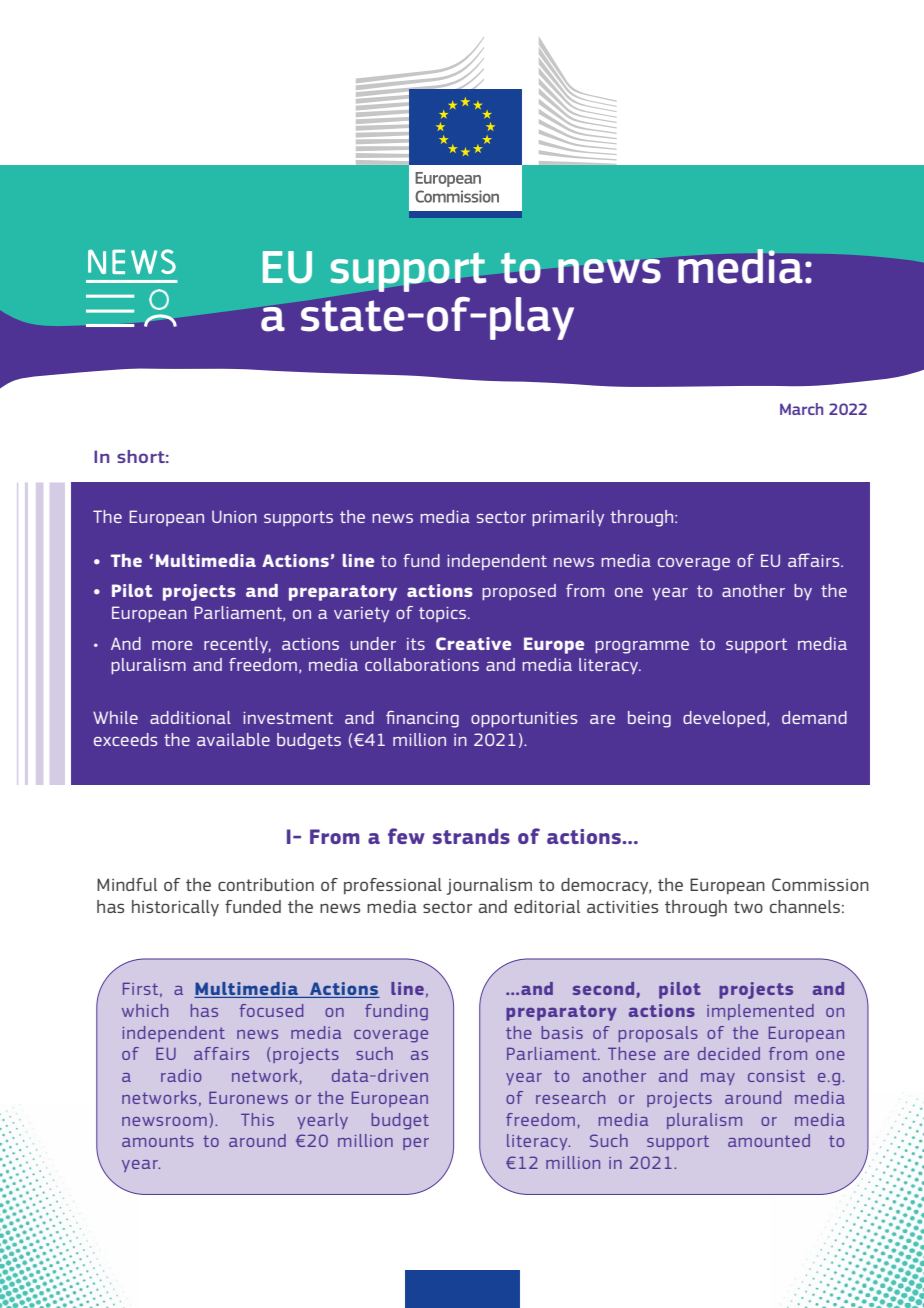  What do you see at coordinates (547, 906) in the screenshot?
I see `editorial` at bounding box center [547, 906].
